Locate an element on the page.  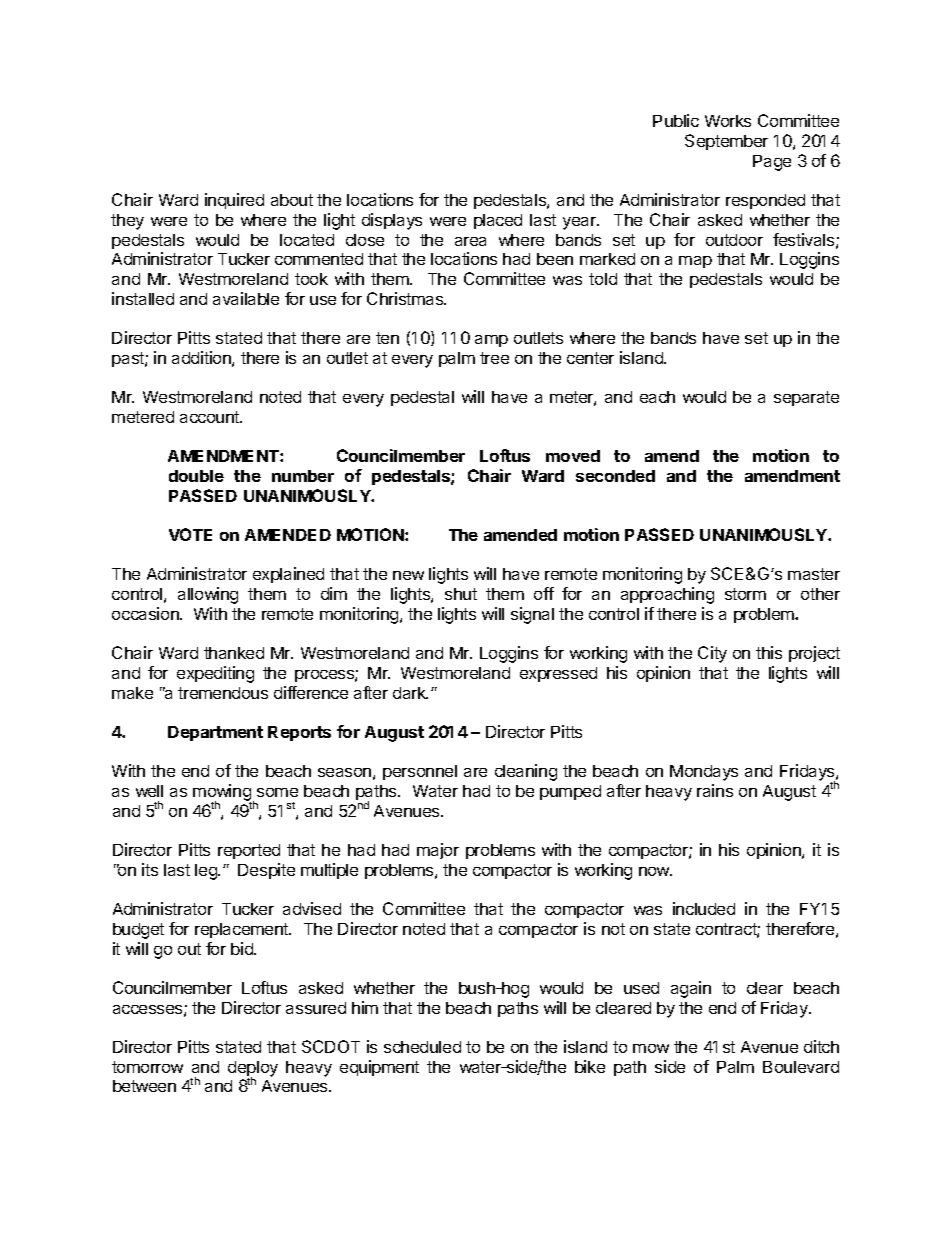
storm is located at coordinates (745, 594).
